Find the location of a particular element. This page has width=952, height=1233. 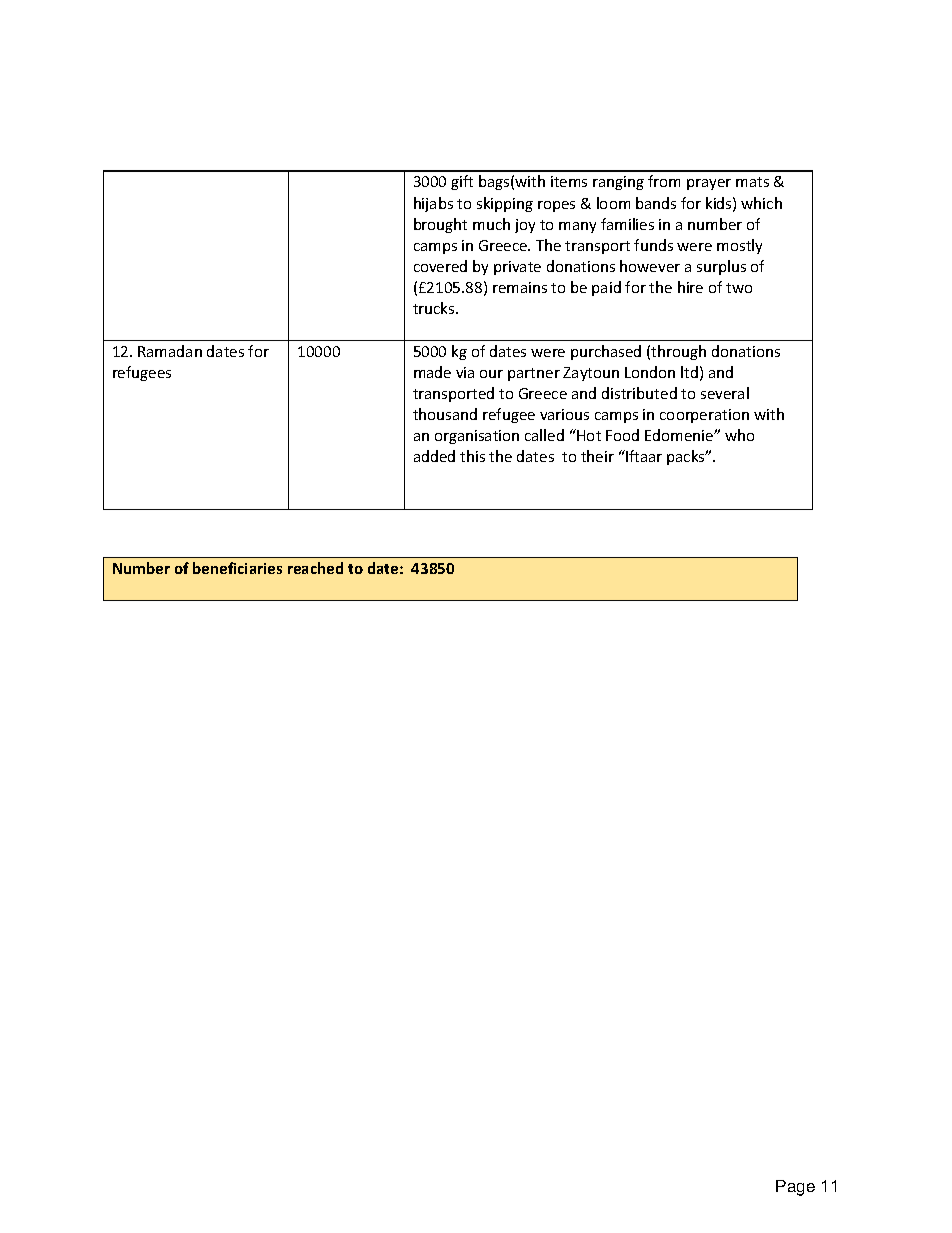

reached is located at coordinates (315, 568).
